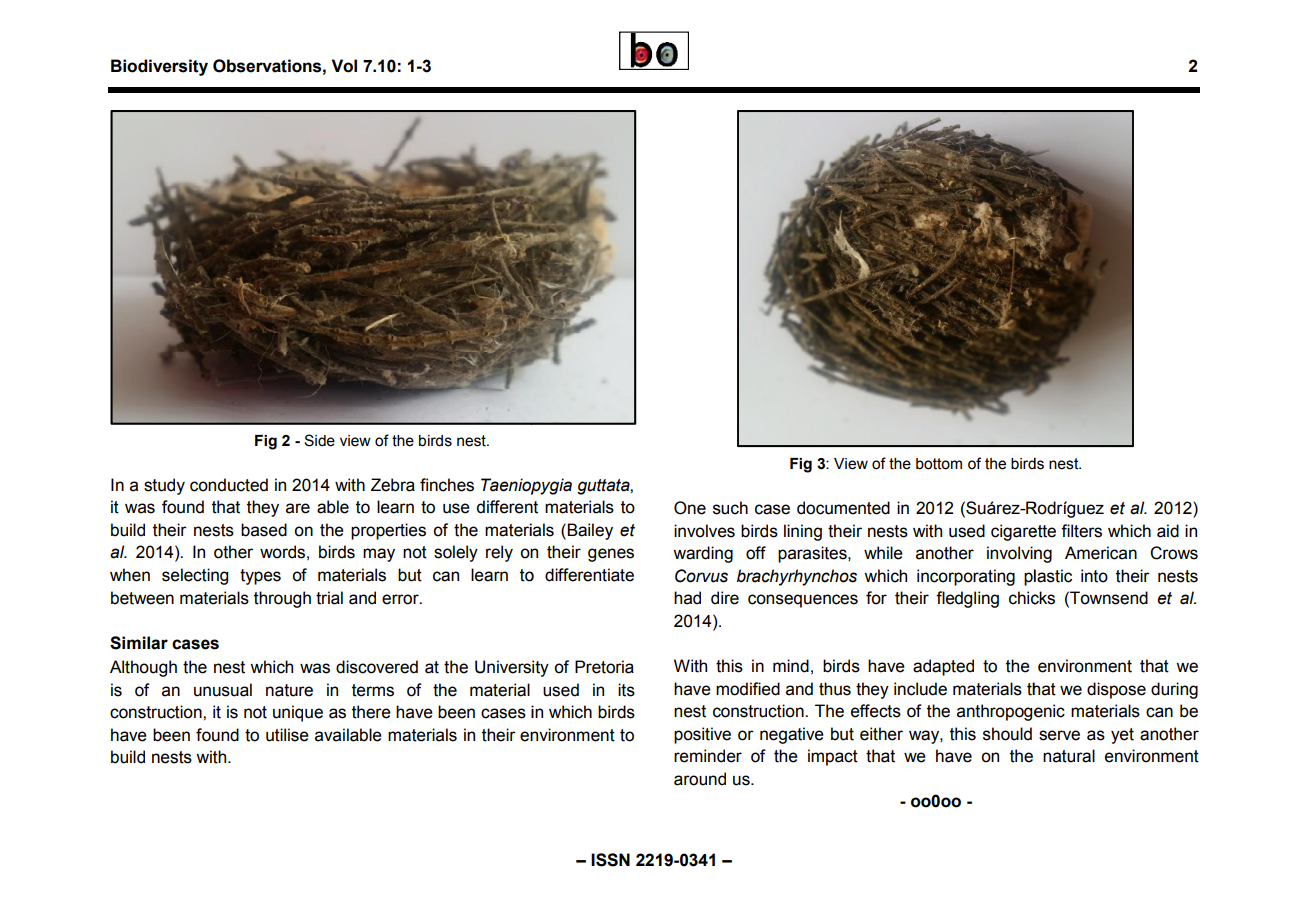  What do you see at coordinates (319, 440) in the screenshot?
I see `Side` at bounding box center [319, 440].
